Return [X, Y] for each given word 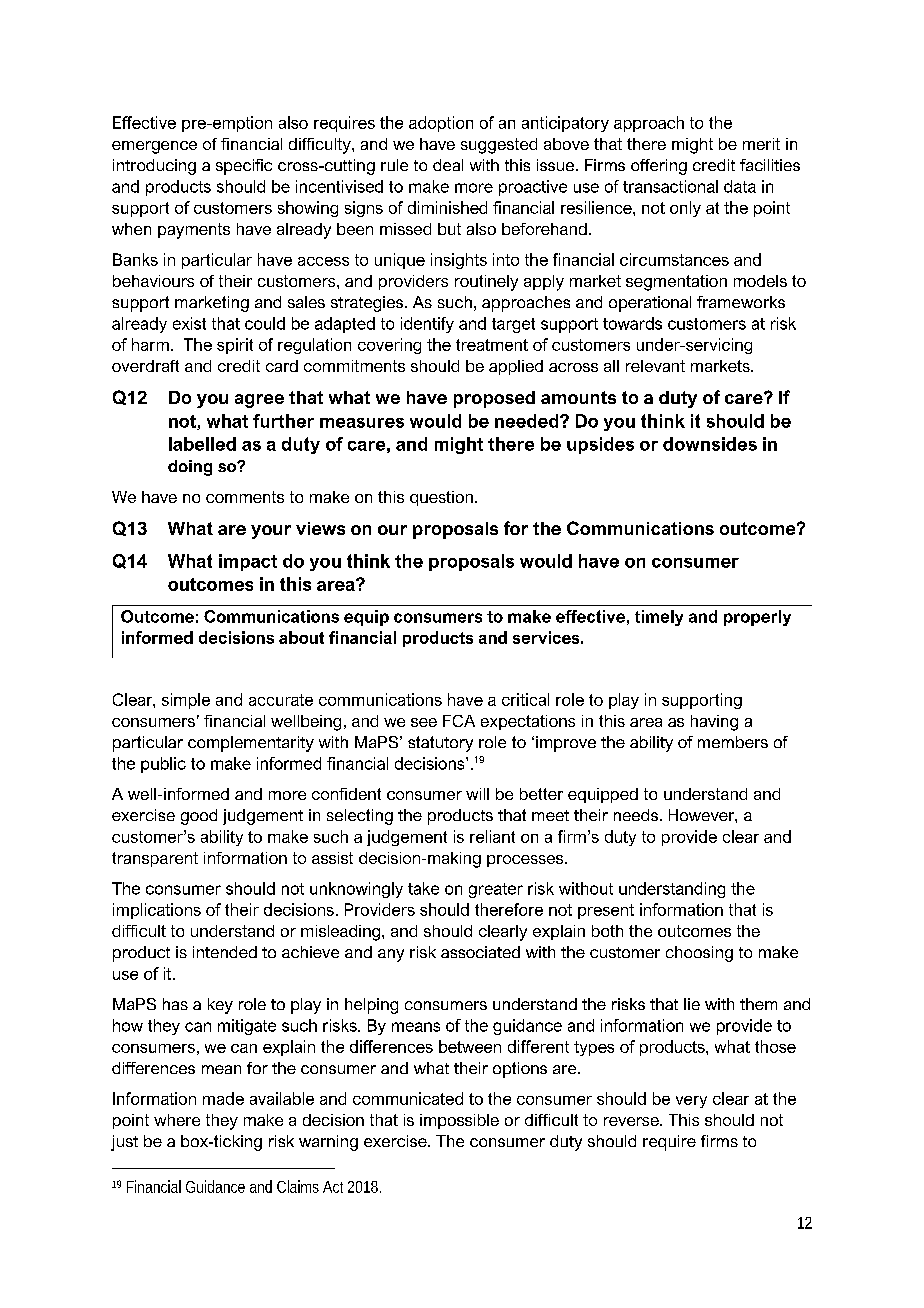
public [163, 765]
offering [659, 167]
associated [480, 952]
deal [448, 165]
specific [244, 167]
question [441, 498]
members [733, 742]
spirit [235, 346]
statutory [440, 744]
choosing [699, 954]
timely [659, 618]
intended [225, 952]
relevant [655, 366]
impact [248, 562]
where [177, 1120]
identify [427, 325]
